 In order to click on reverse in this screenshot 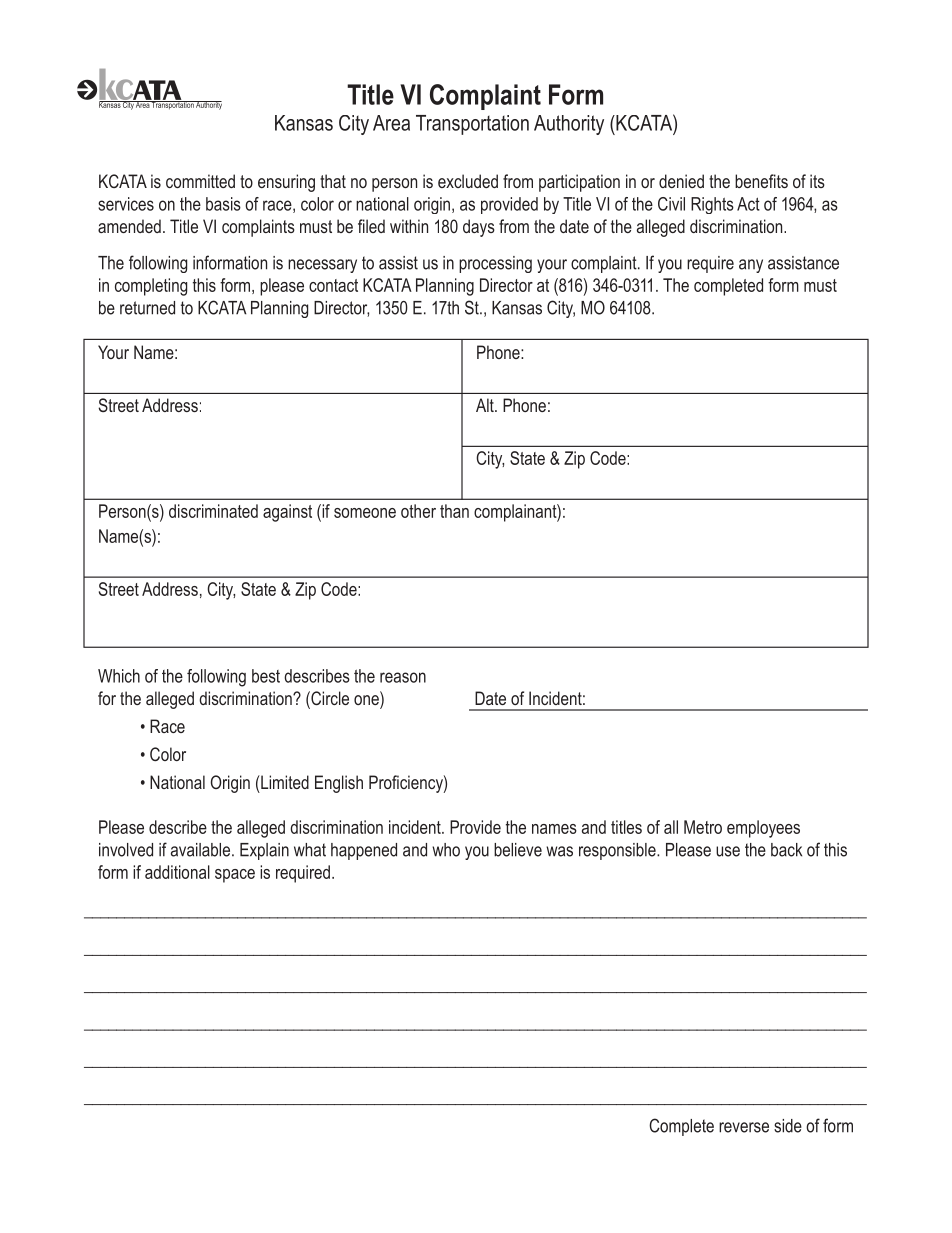, I will do `click(744, 1127)`.
